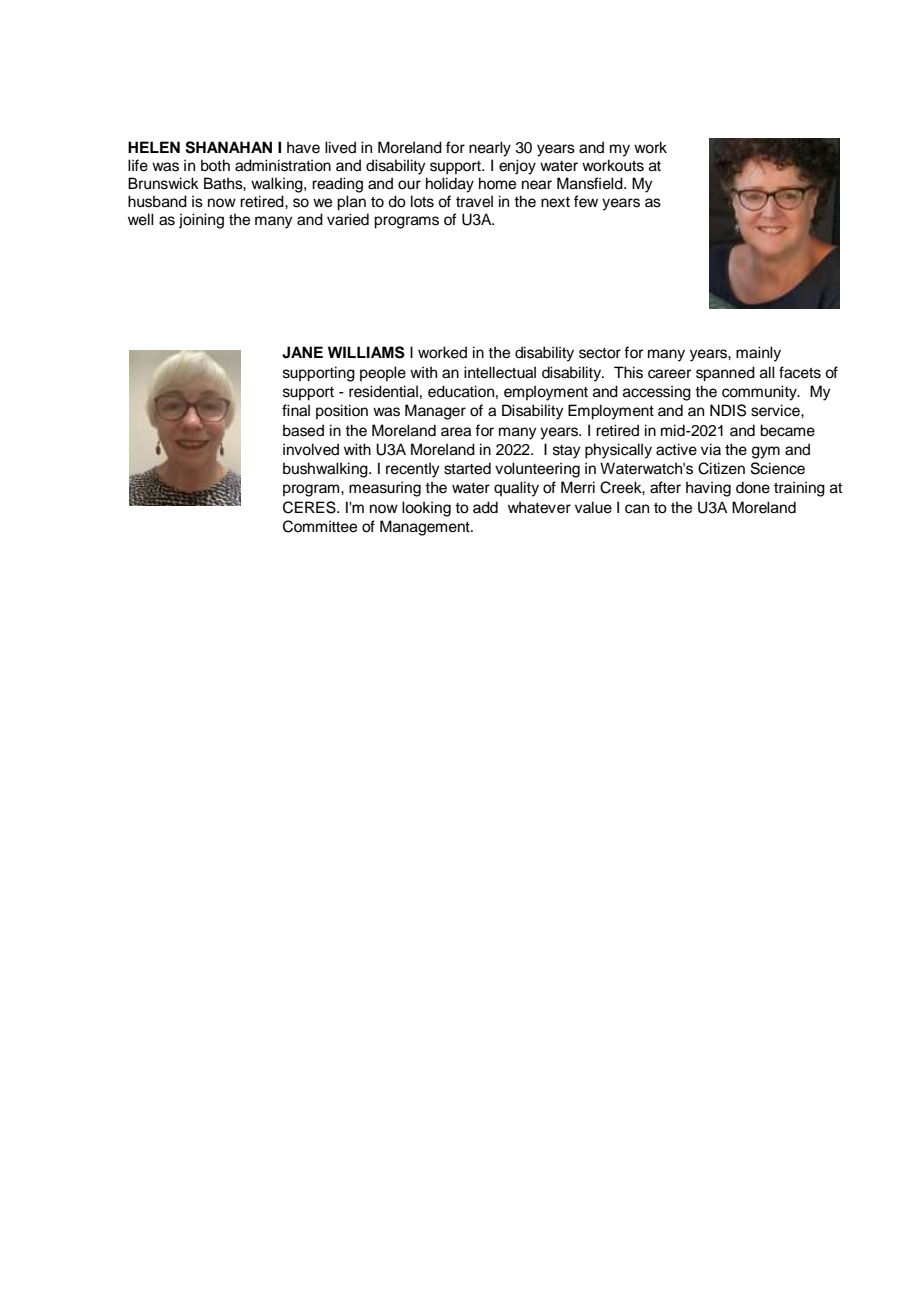 The width and height of the image is (924, 1308). I want to click on community, so click(760, 393).
